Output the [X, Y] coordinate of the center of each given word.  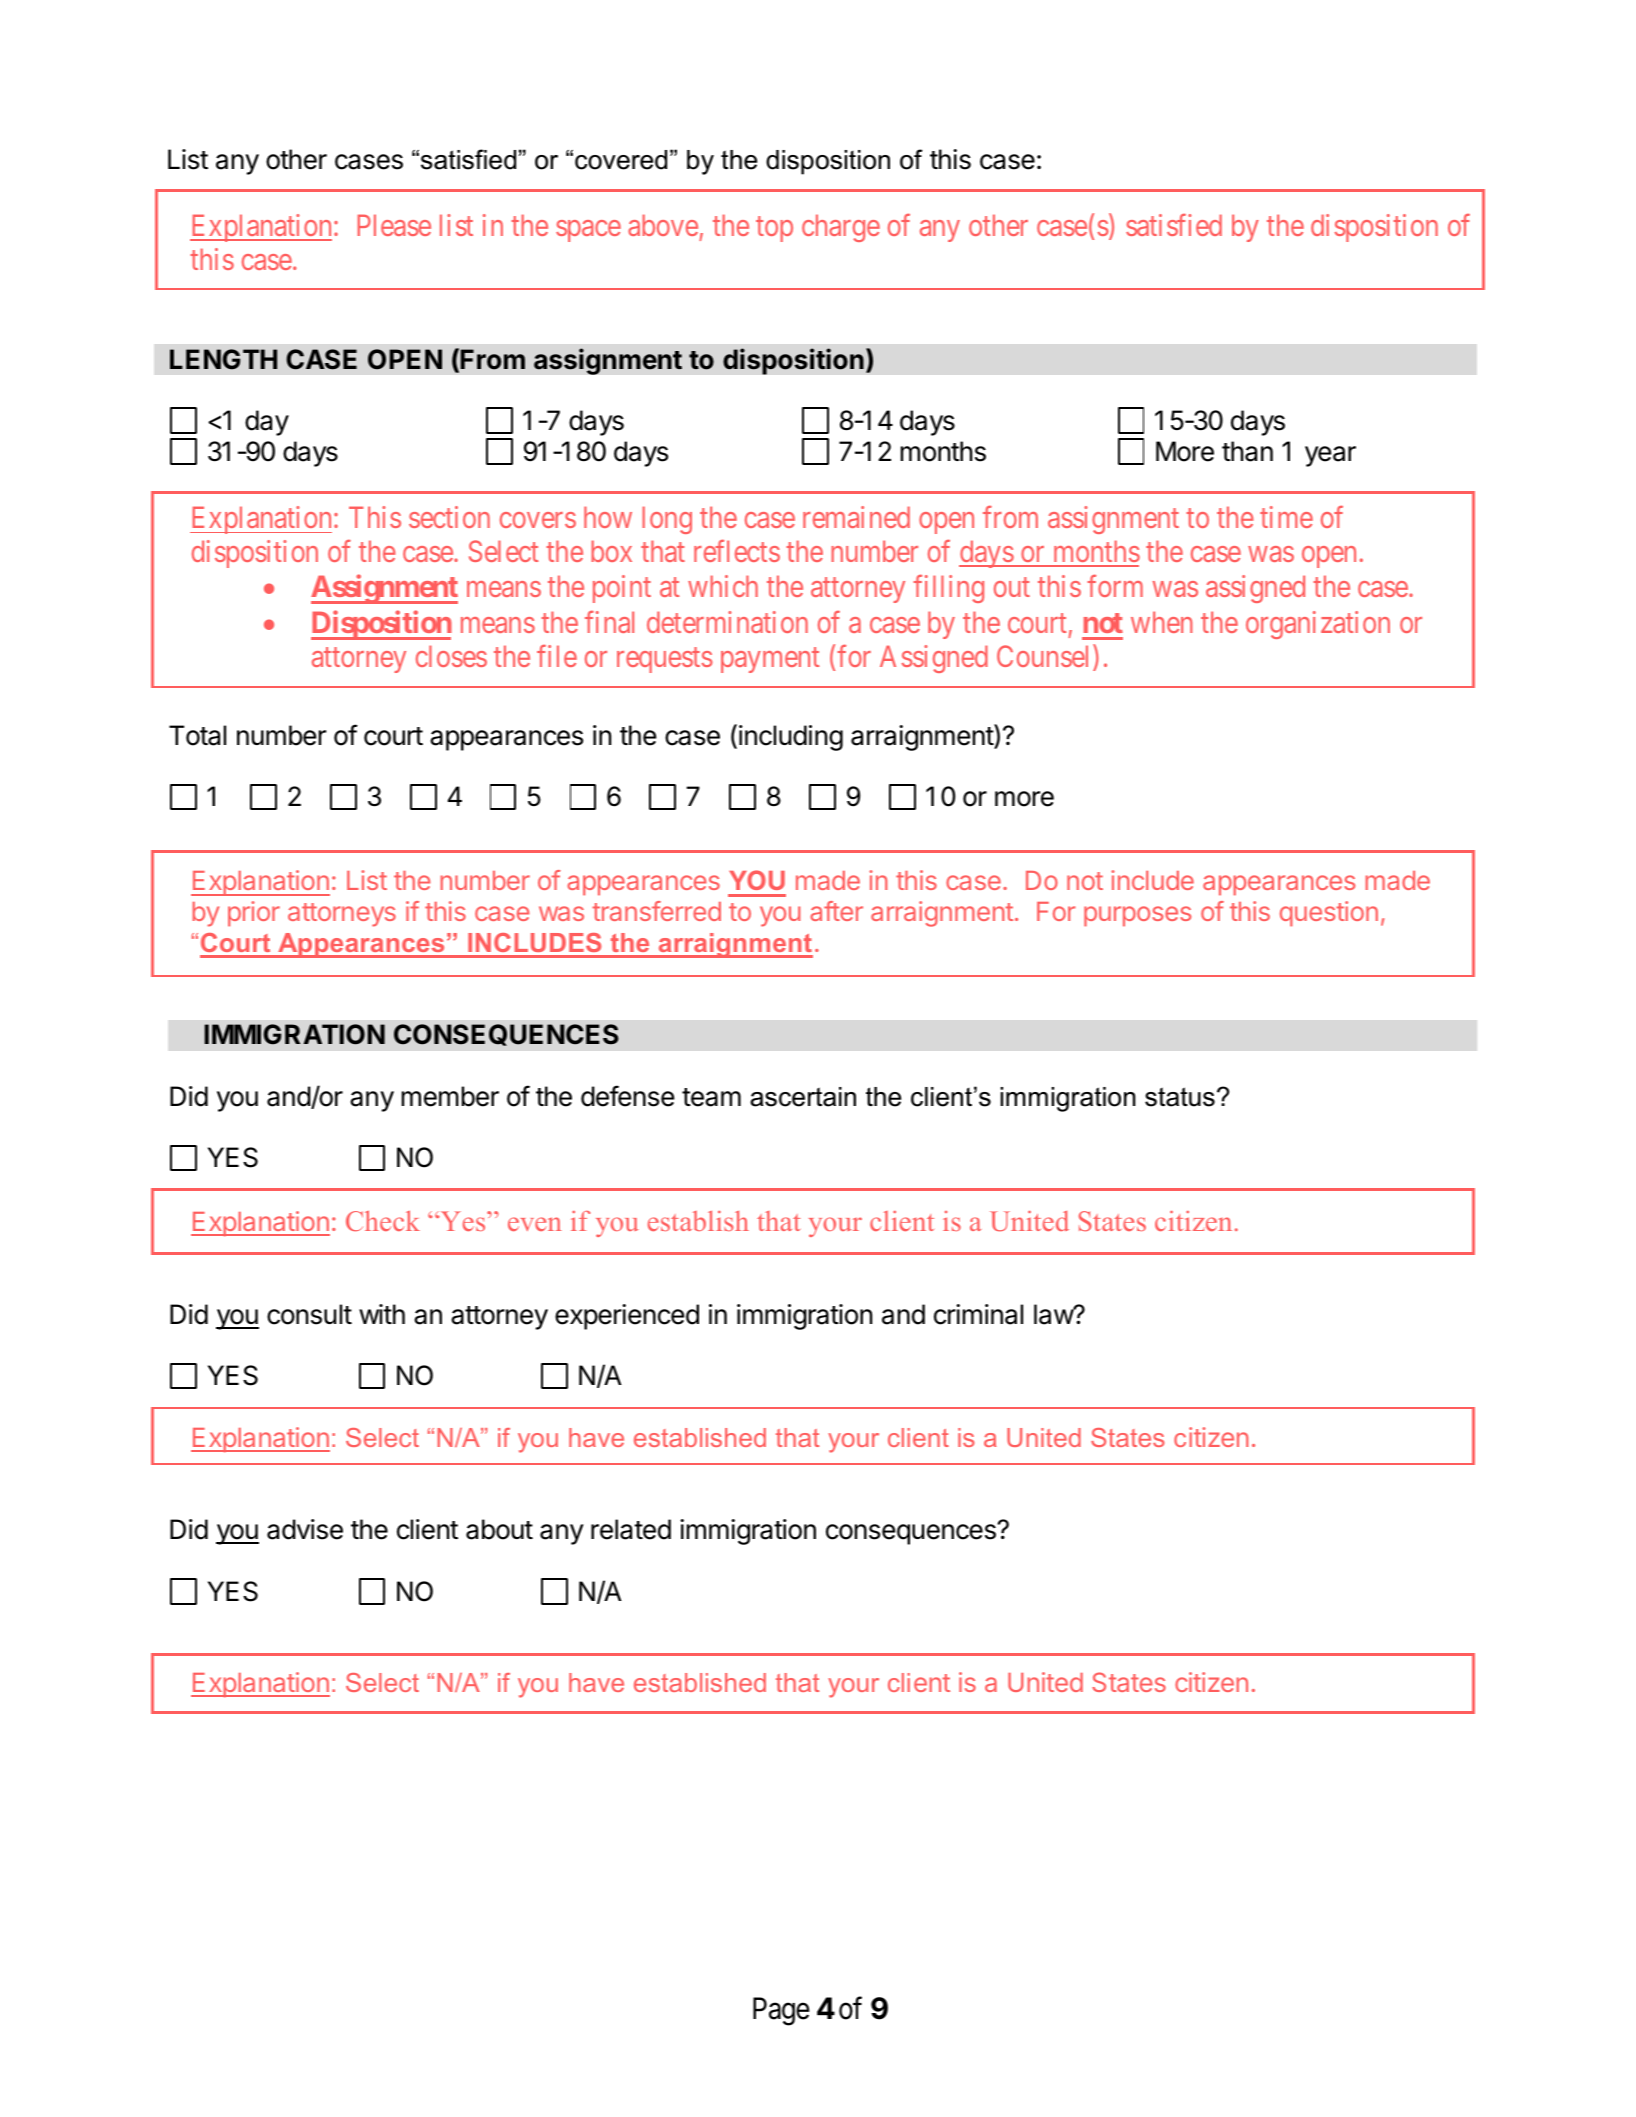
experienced [627, 1317]
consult [309, 1314]
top [774, 229]
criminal [978, 1314]
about [499, 1529]
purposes [1137, 916]
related [631, 1529]
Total [197, 735]
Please [394, 225]
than [1247, 451]
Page [781, 2011]
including [791, 738]
